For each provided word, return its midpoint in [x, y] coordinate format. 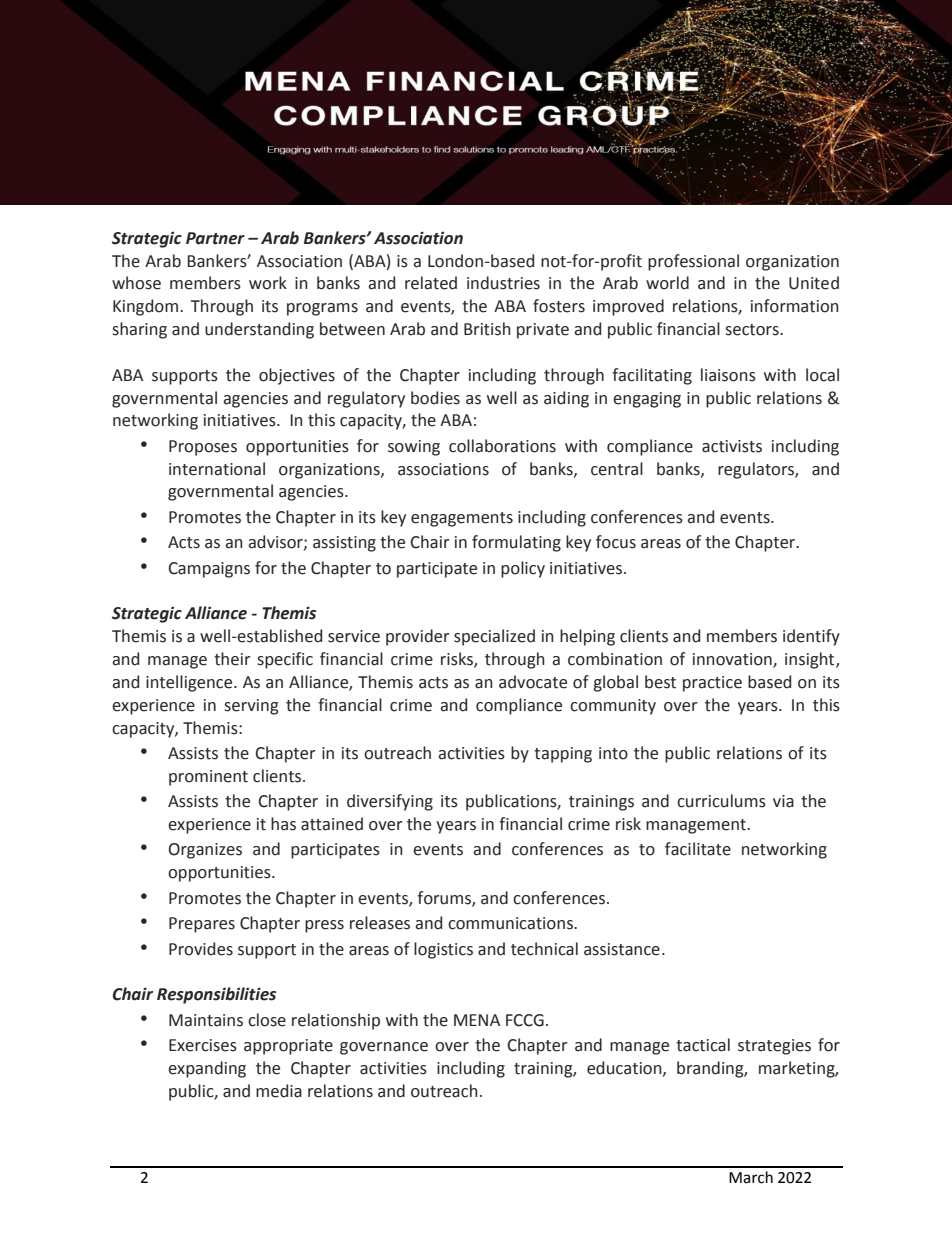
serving [251, 707]
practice [712, 684]
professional [693, 262]
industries [503, 283]
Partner [215, 238]
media [279, 1091]
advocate [533, 682]
